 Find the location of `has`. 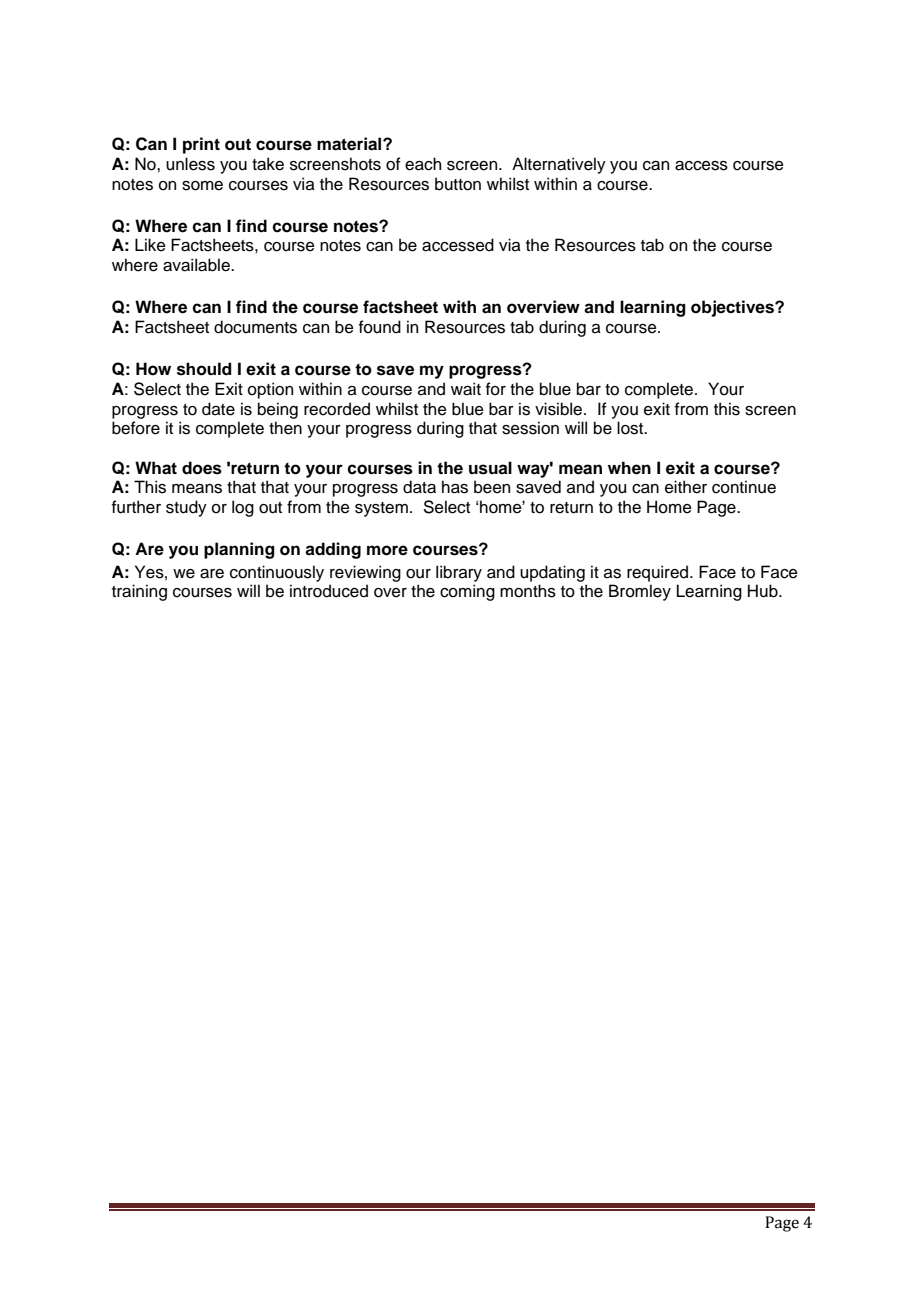

has is located at coordinates (455, 487).
